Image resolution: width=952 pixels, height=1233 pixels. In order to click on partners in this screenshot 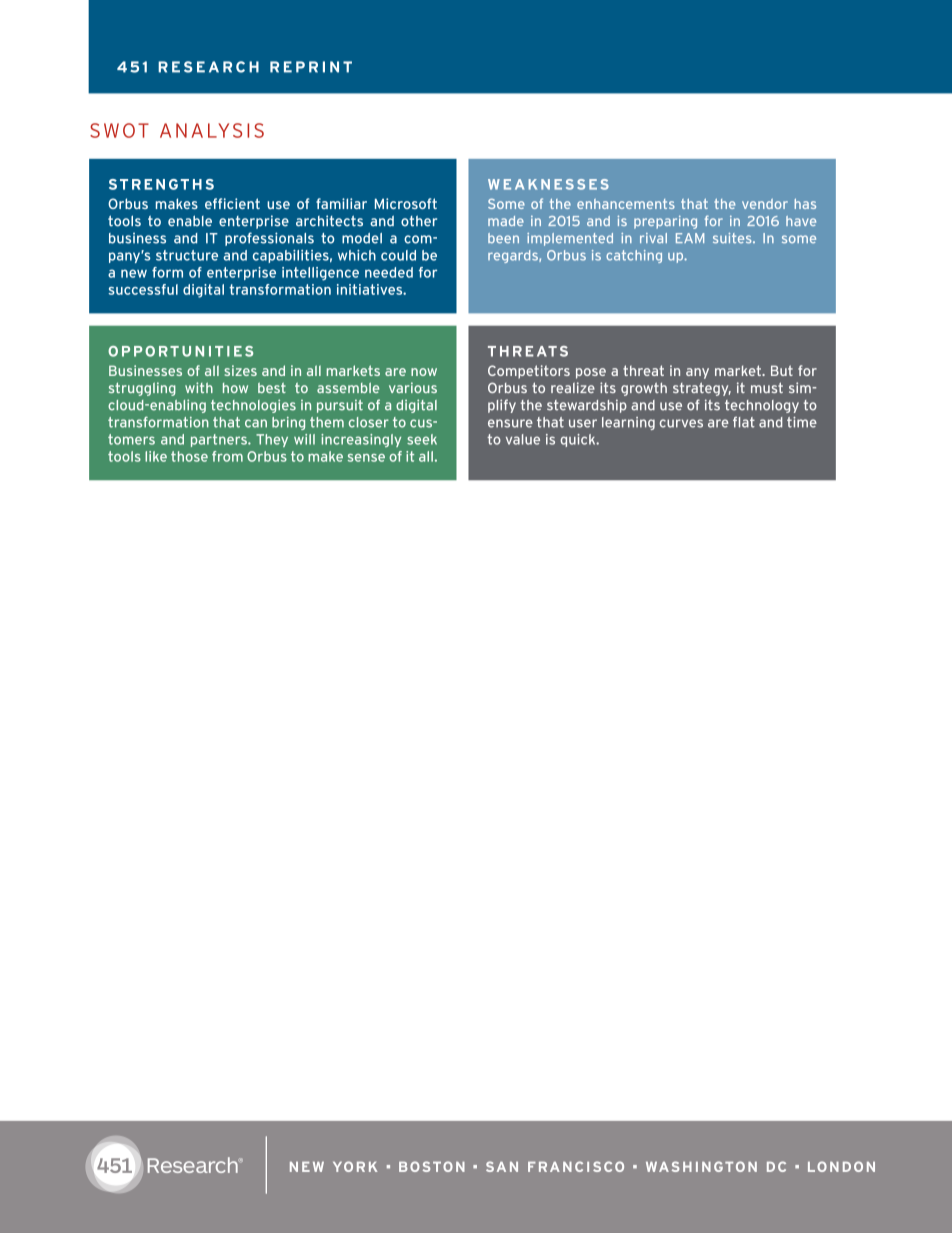, I will do `click(220, 440)`.
